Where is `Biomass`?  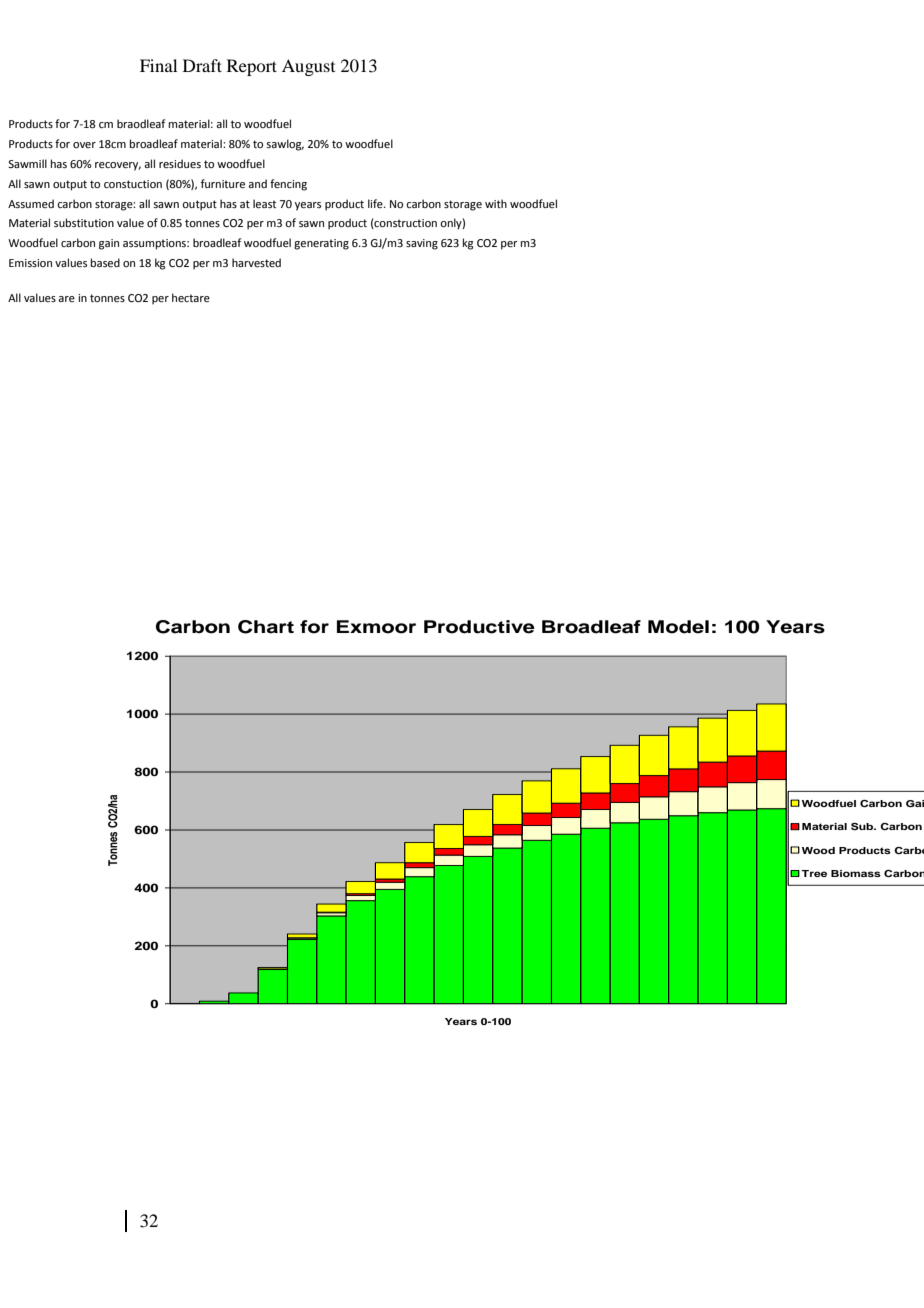
Biomass is located at coordinates (856, 873).
